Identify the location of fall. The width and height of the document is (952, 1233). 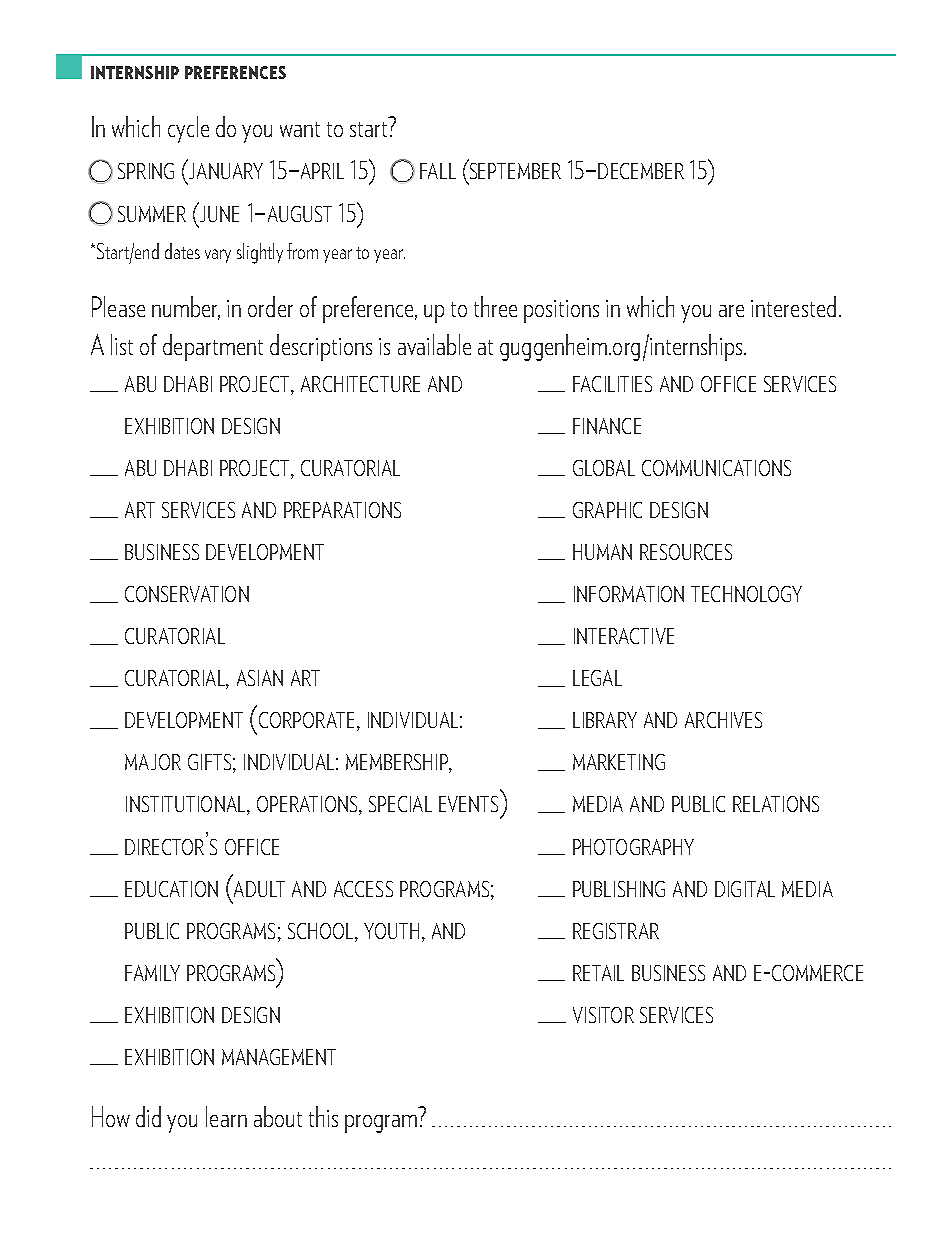
(438, 171).
